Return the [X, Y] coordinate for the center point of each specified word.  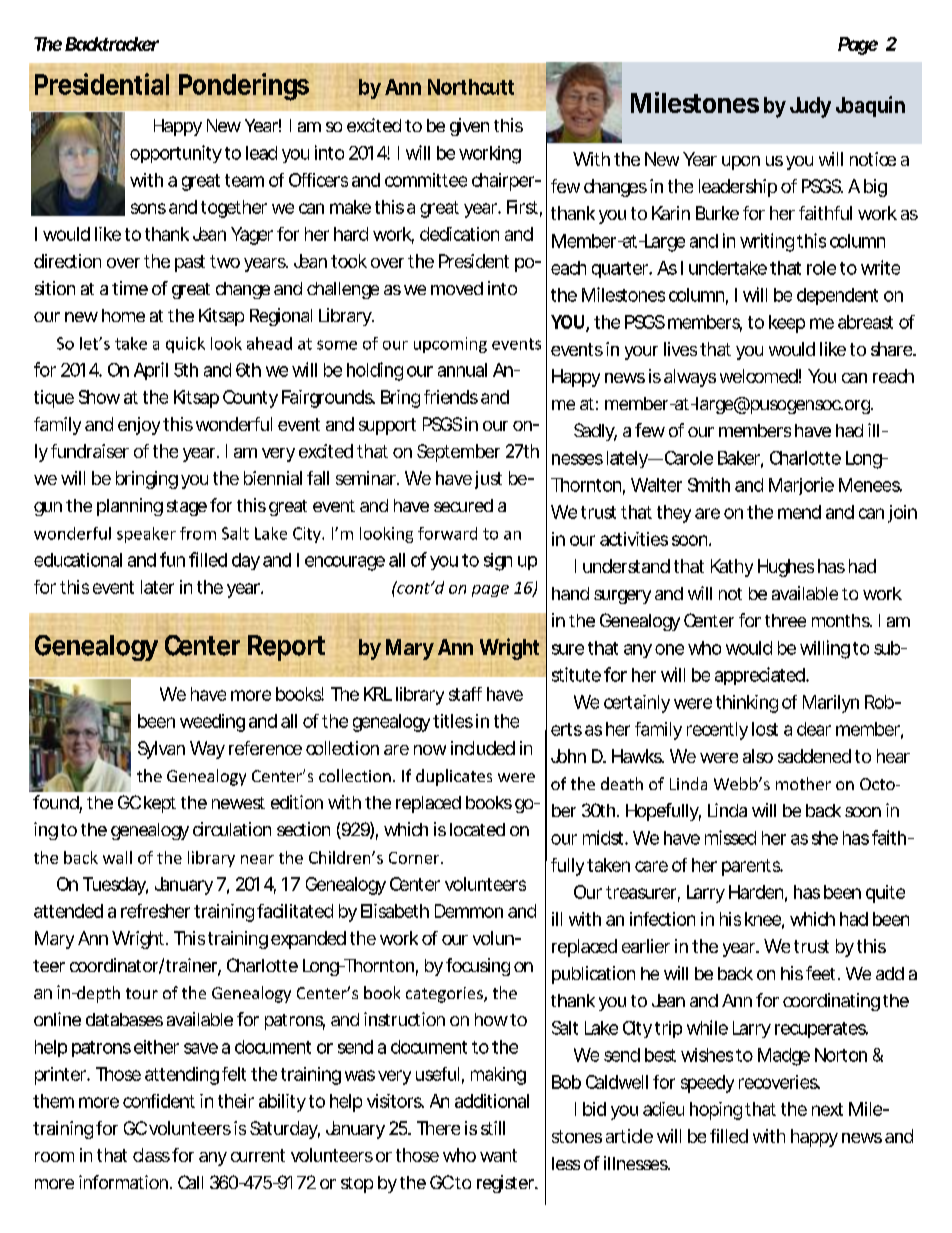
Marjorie [801, 486]
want [498, 1155]
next [827, 1109]
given [469, 127]
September [458, 453]
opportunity [176, 154]
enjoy [139, 426]
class [151, 1155]
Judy [810, 107]
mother [803, 783]
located [477, 829]
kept [160, 804]
